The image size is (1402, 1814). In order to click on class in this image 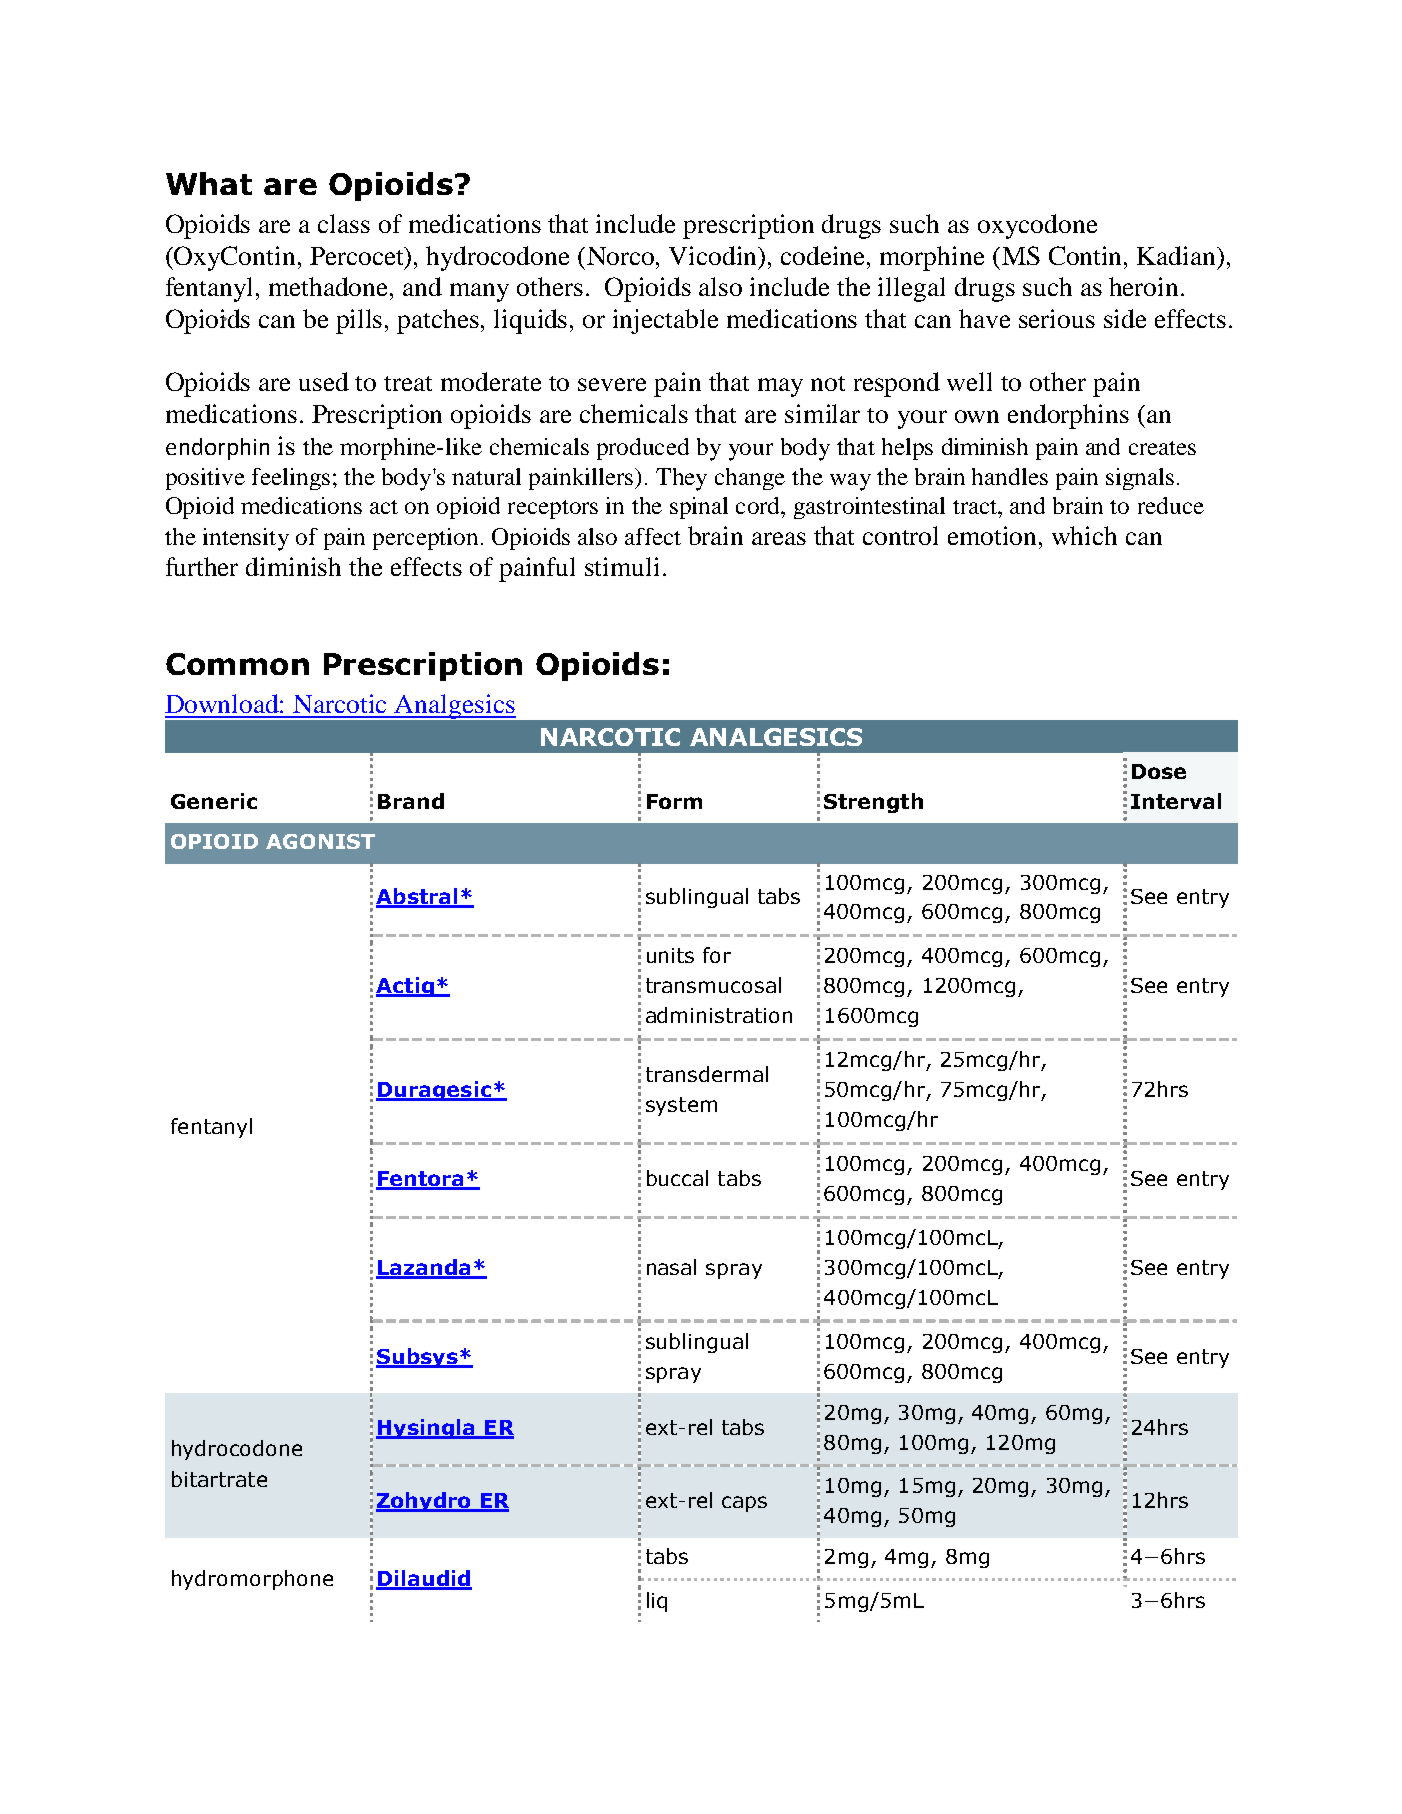, I will do `click(344, 223)`.
